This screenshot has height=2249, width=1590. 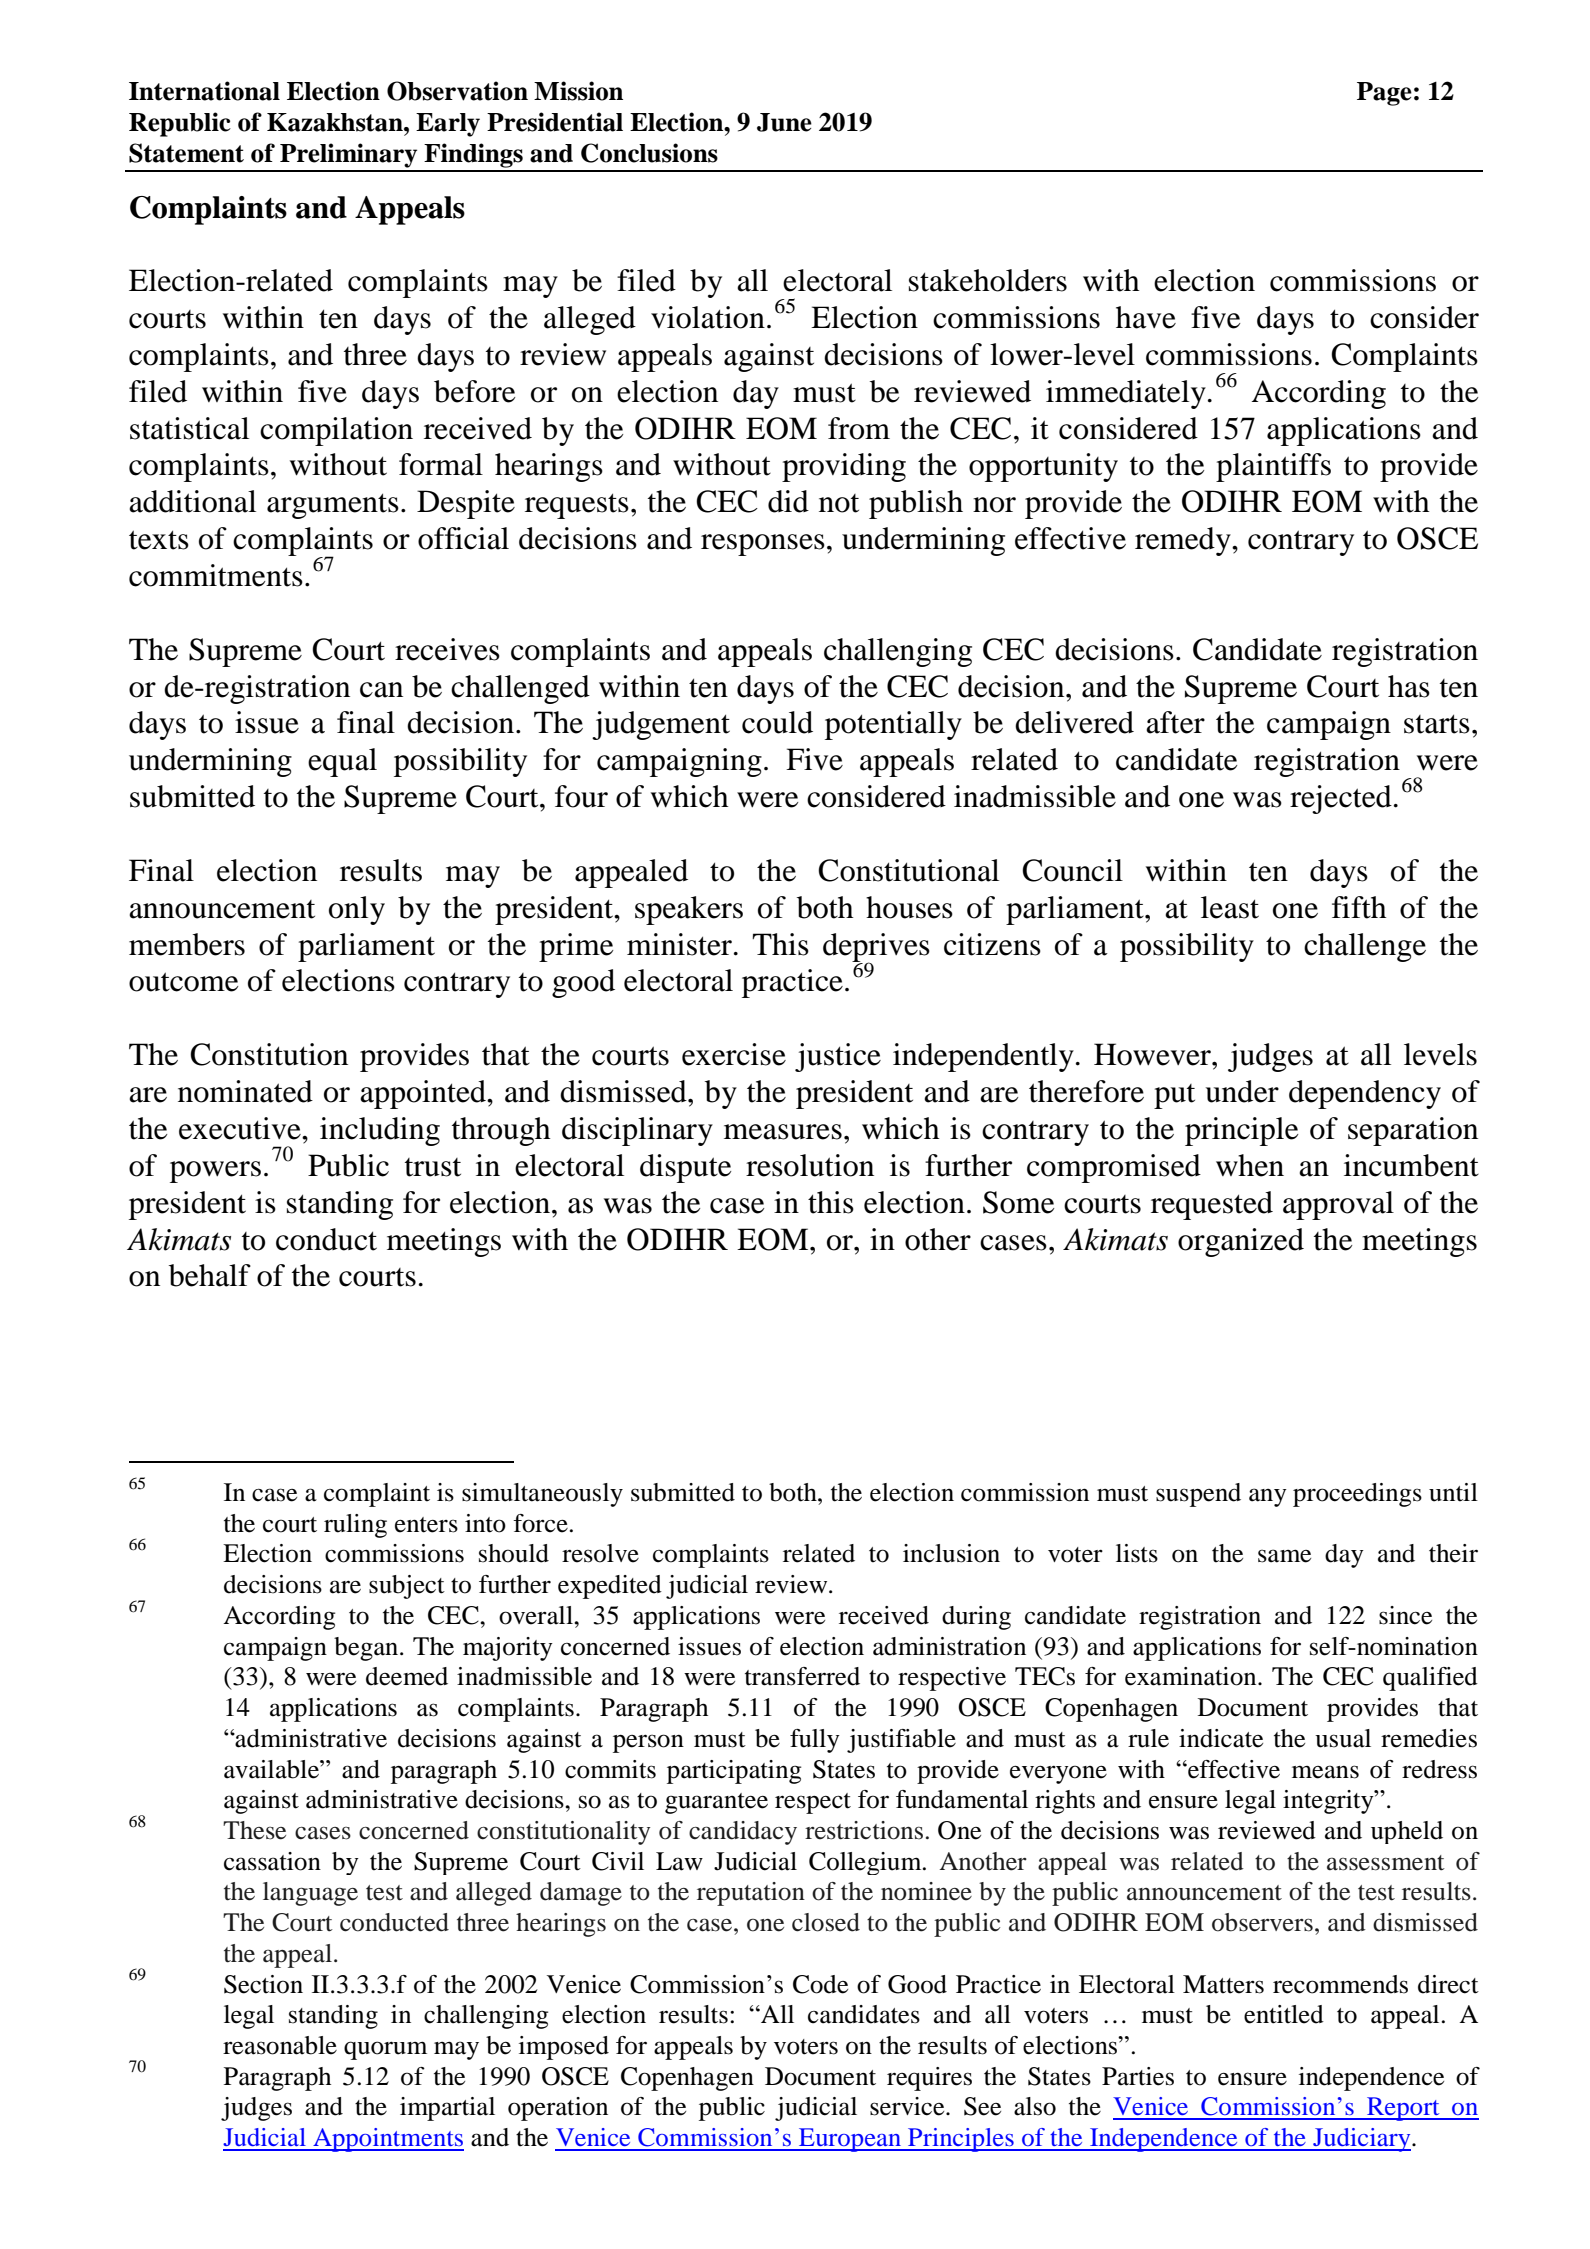 I want to click on arguments, so click(x=333, y=506).
